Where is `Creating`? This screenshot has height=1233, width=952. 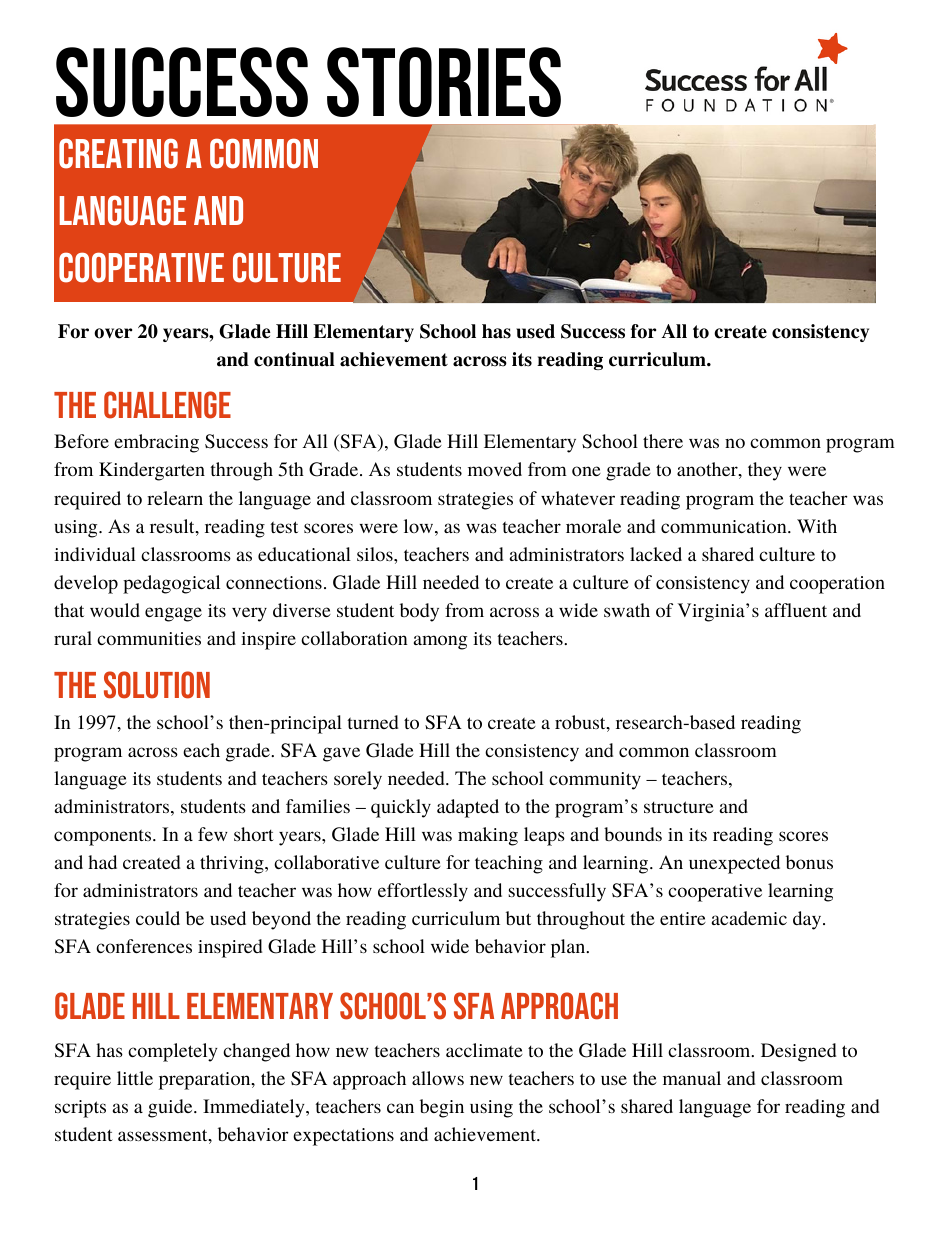 Creating is located at coordinates (118, 153).
